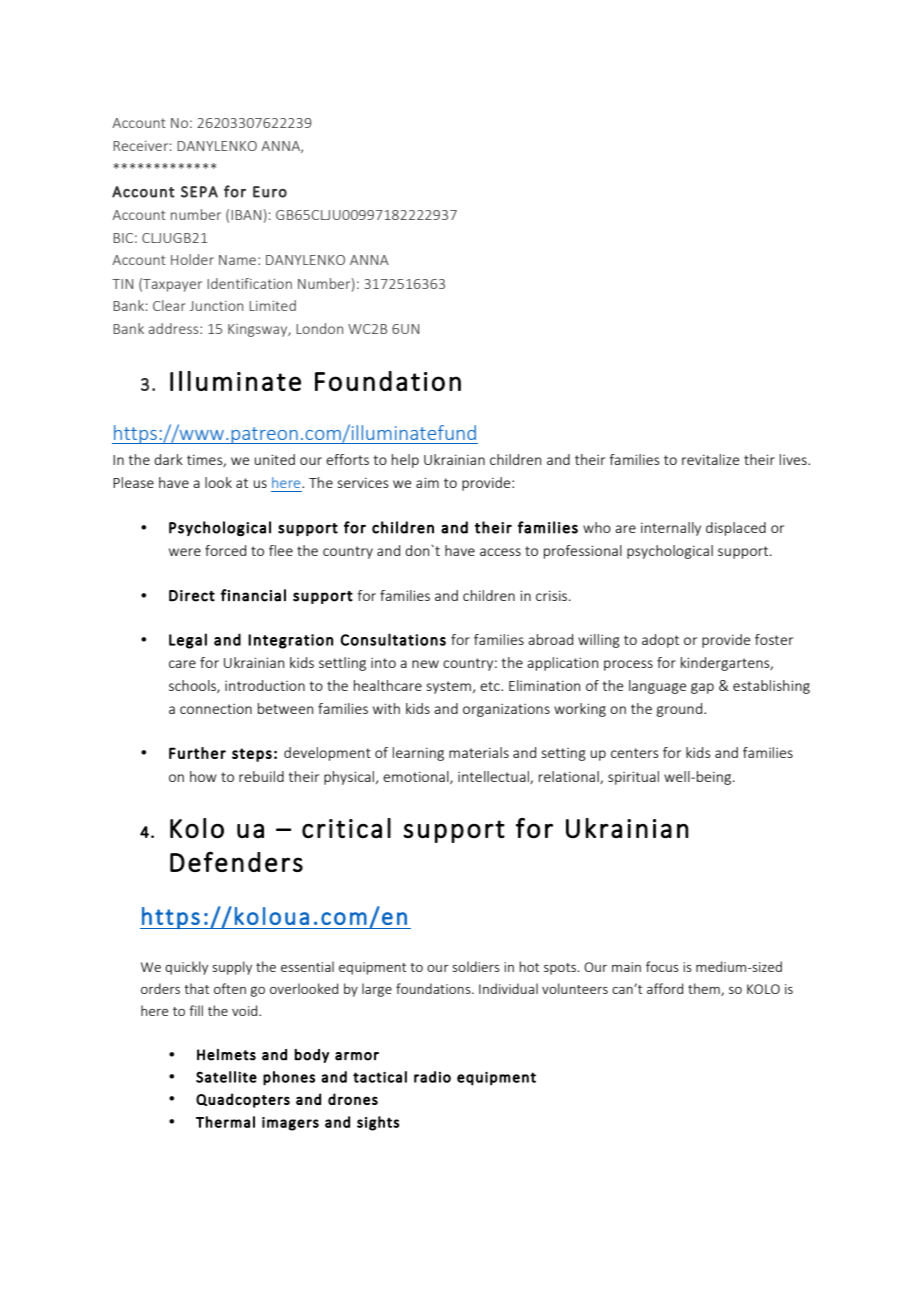  Describe the element at coordinates (432, 1077) in the screenshot. I see `radio` at that location.
